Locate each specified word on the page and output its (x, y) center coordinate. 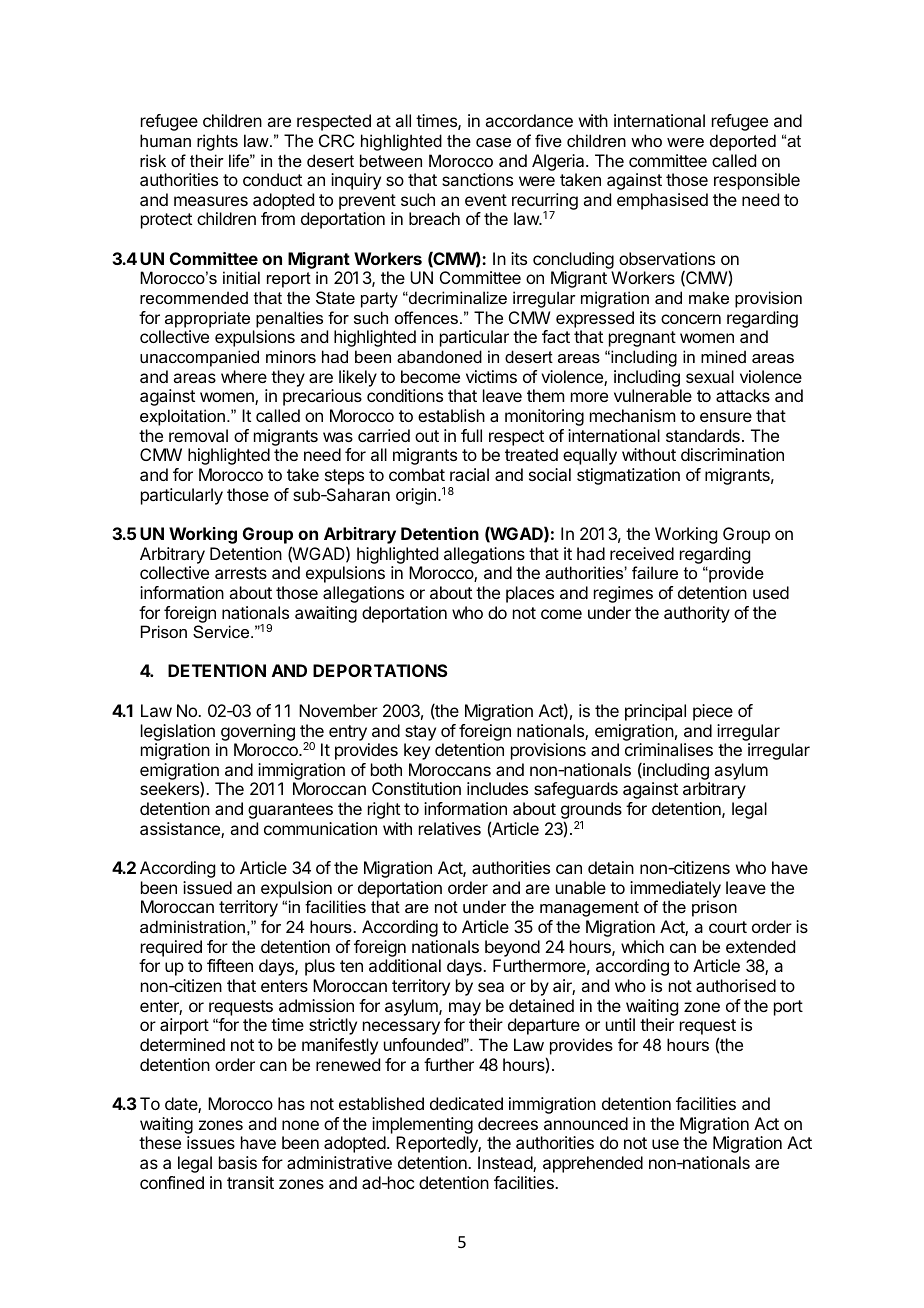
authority (697, 614)
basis (238, 1162)
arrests (241, 573)
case (493, 142)
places (530, 594)
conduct (272, 179)
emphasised (662, 201)
